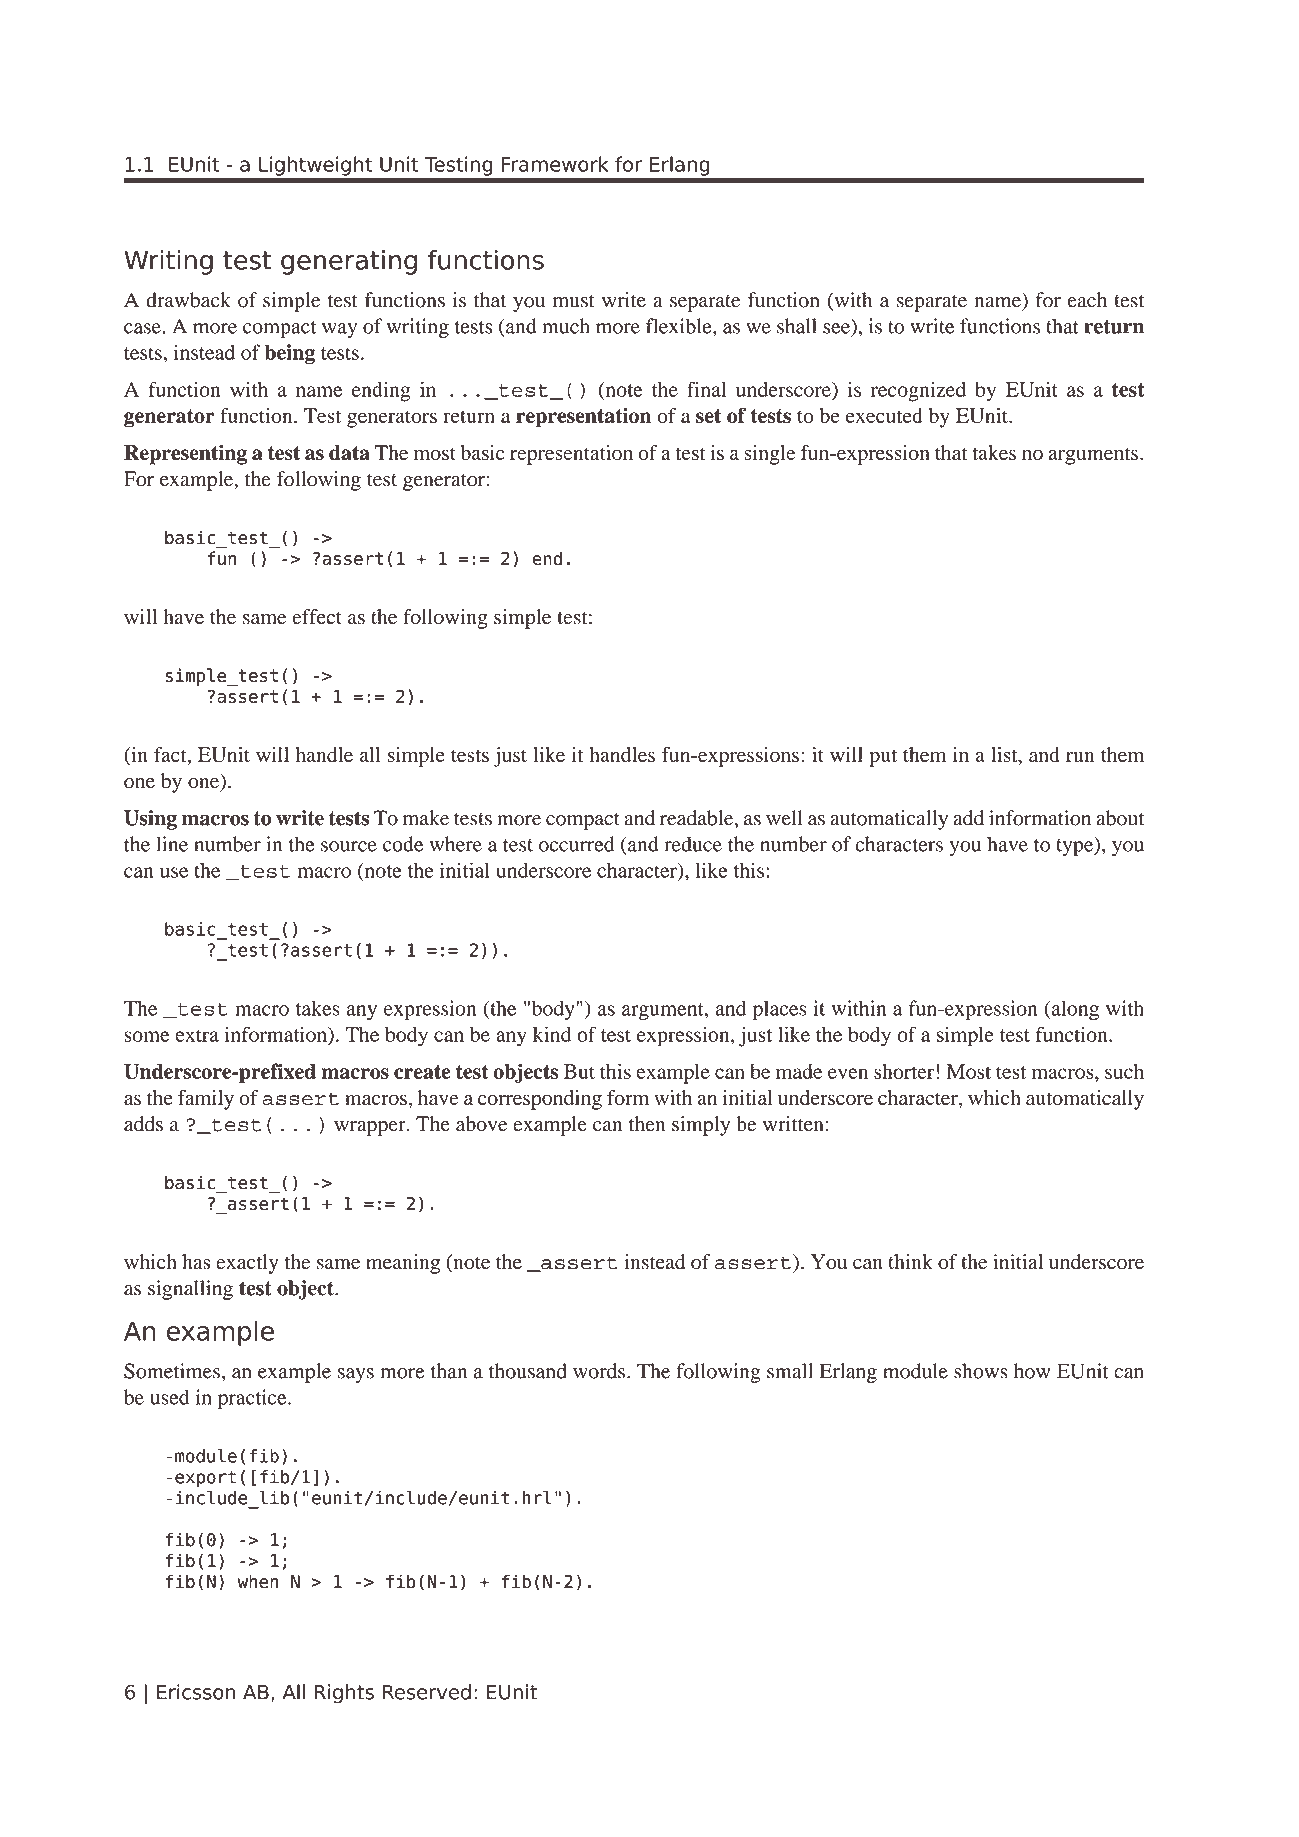 The height and width of the document is (1837, 1299). What do you see at coordinates (349, 846) in the document?
I see `source` at bounding box center [349, 846].
